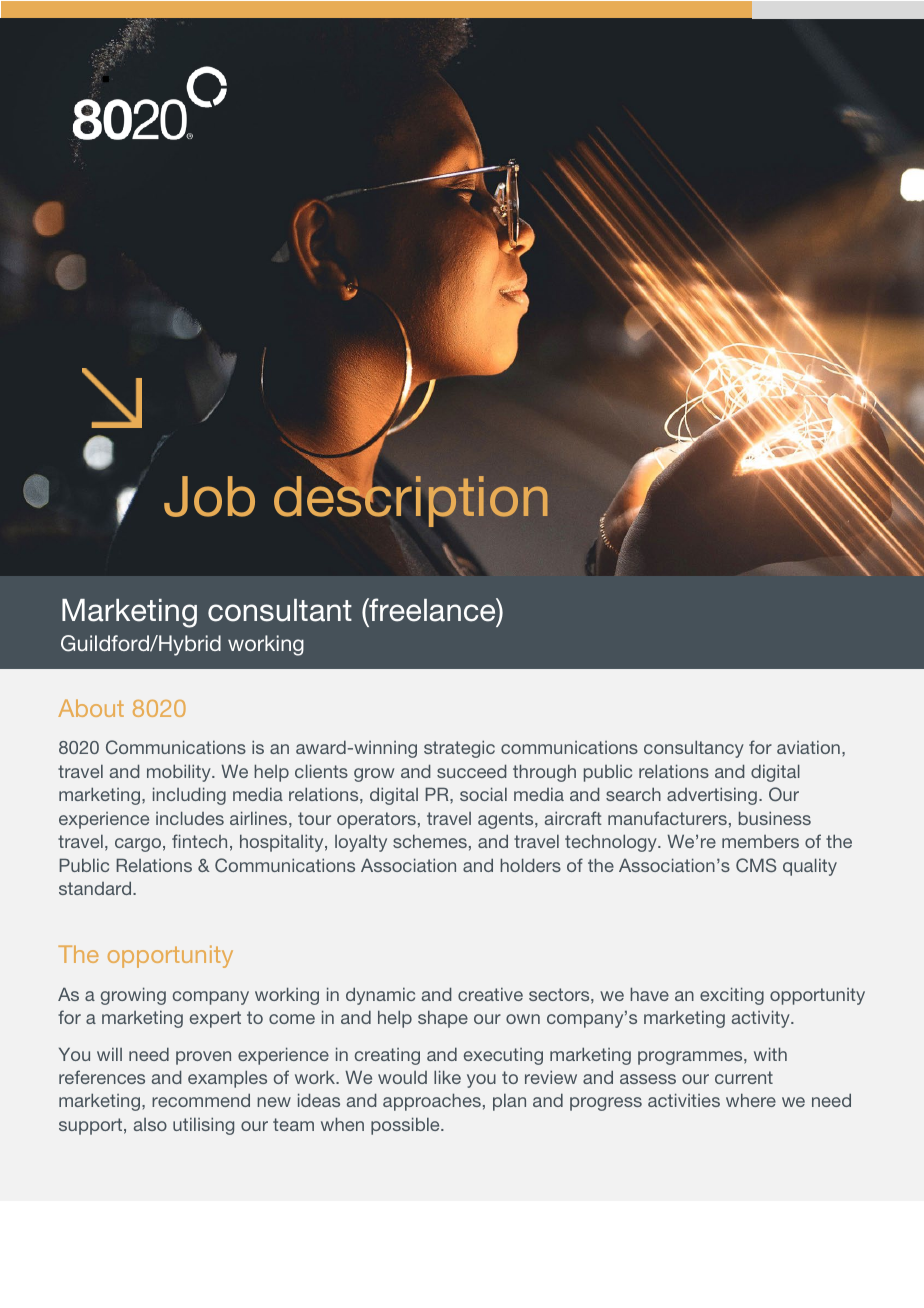 The height and width of the screenshot is (1308, 924). I want to click on About, so click(91, 708).
